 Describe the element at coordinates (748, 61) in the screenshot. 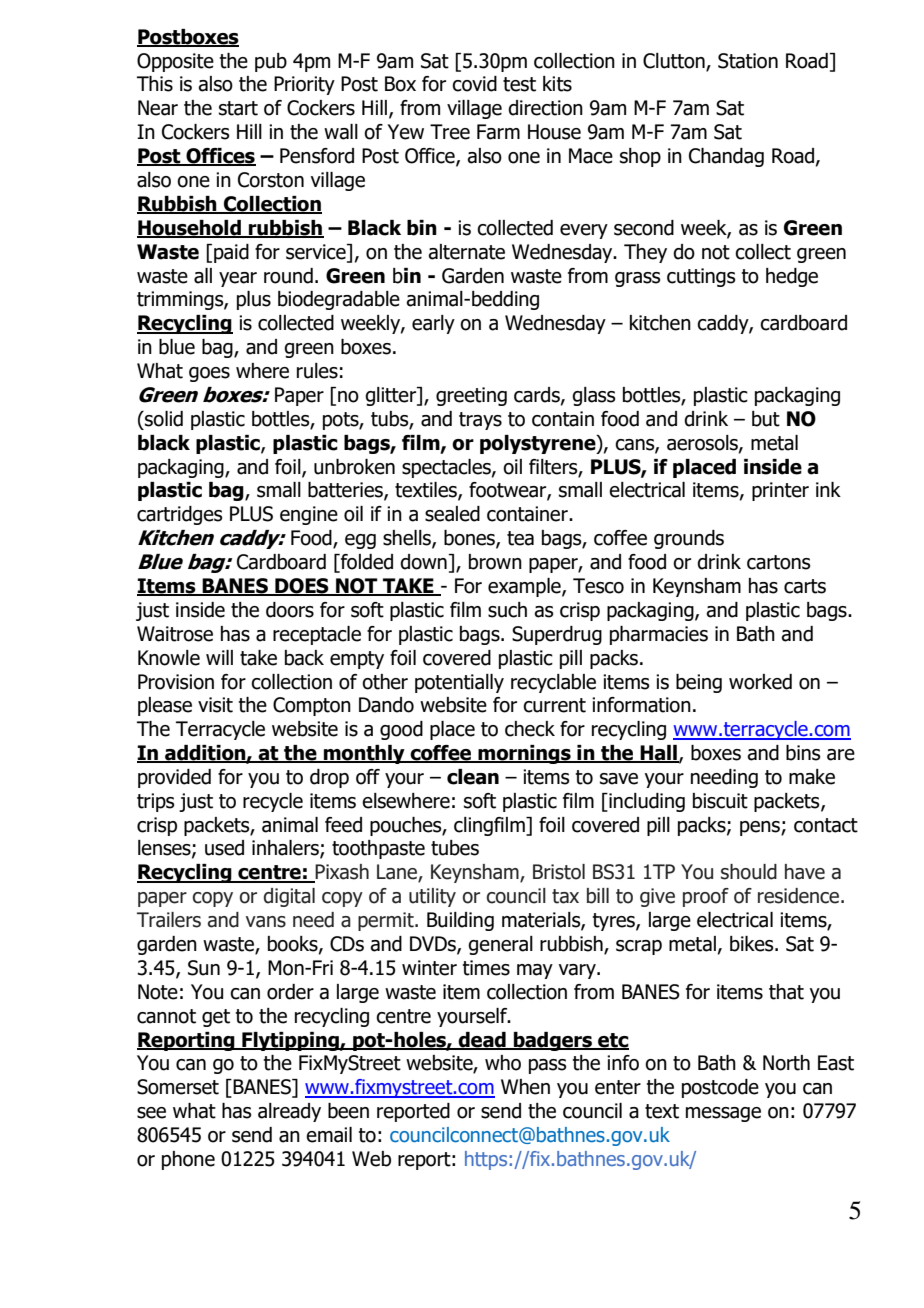

I see `Station` at that location.
